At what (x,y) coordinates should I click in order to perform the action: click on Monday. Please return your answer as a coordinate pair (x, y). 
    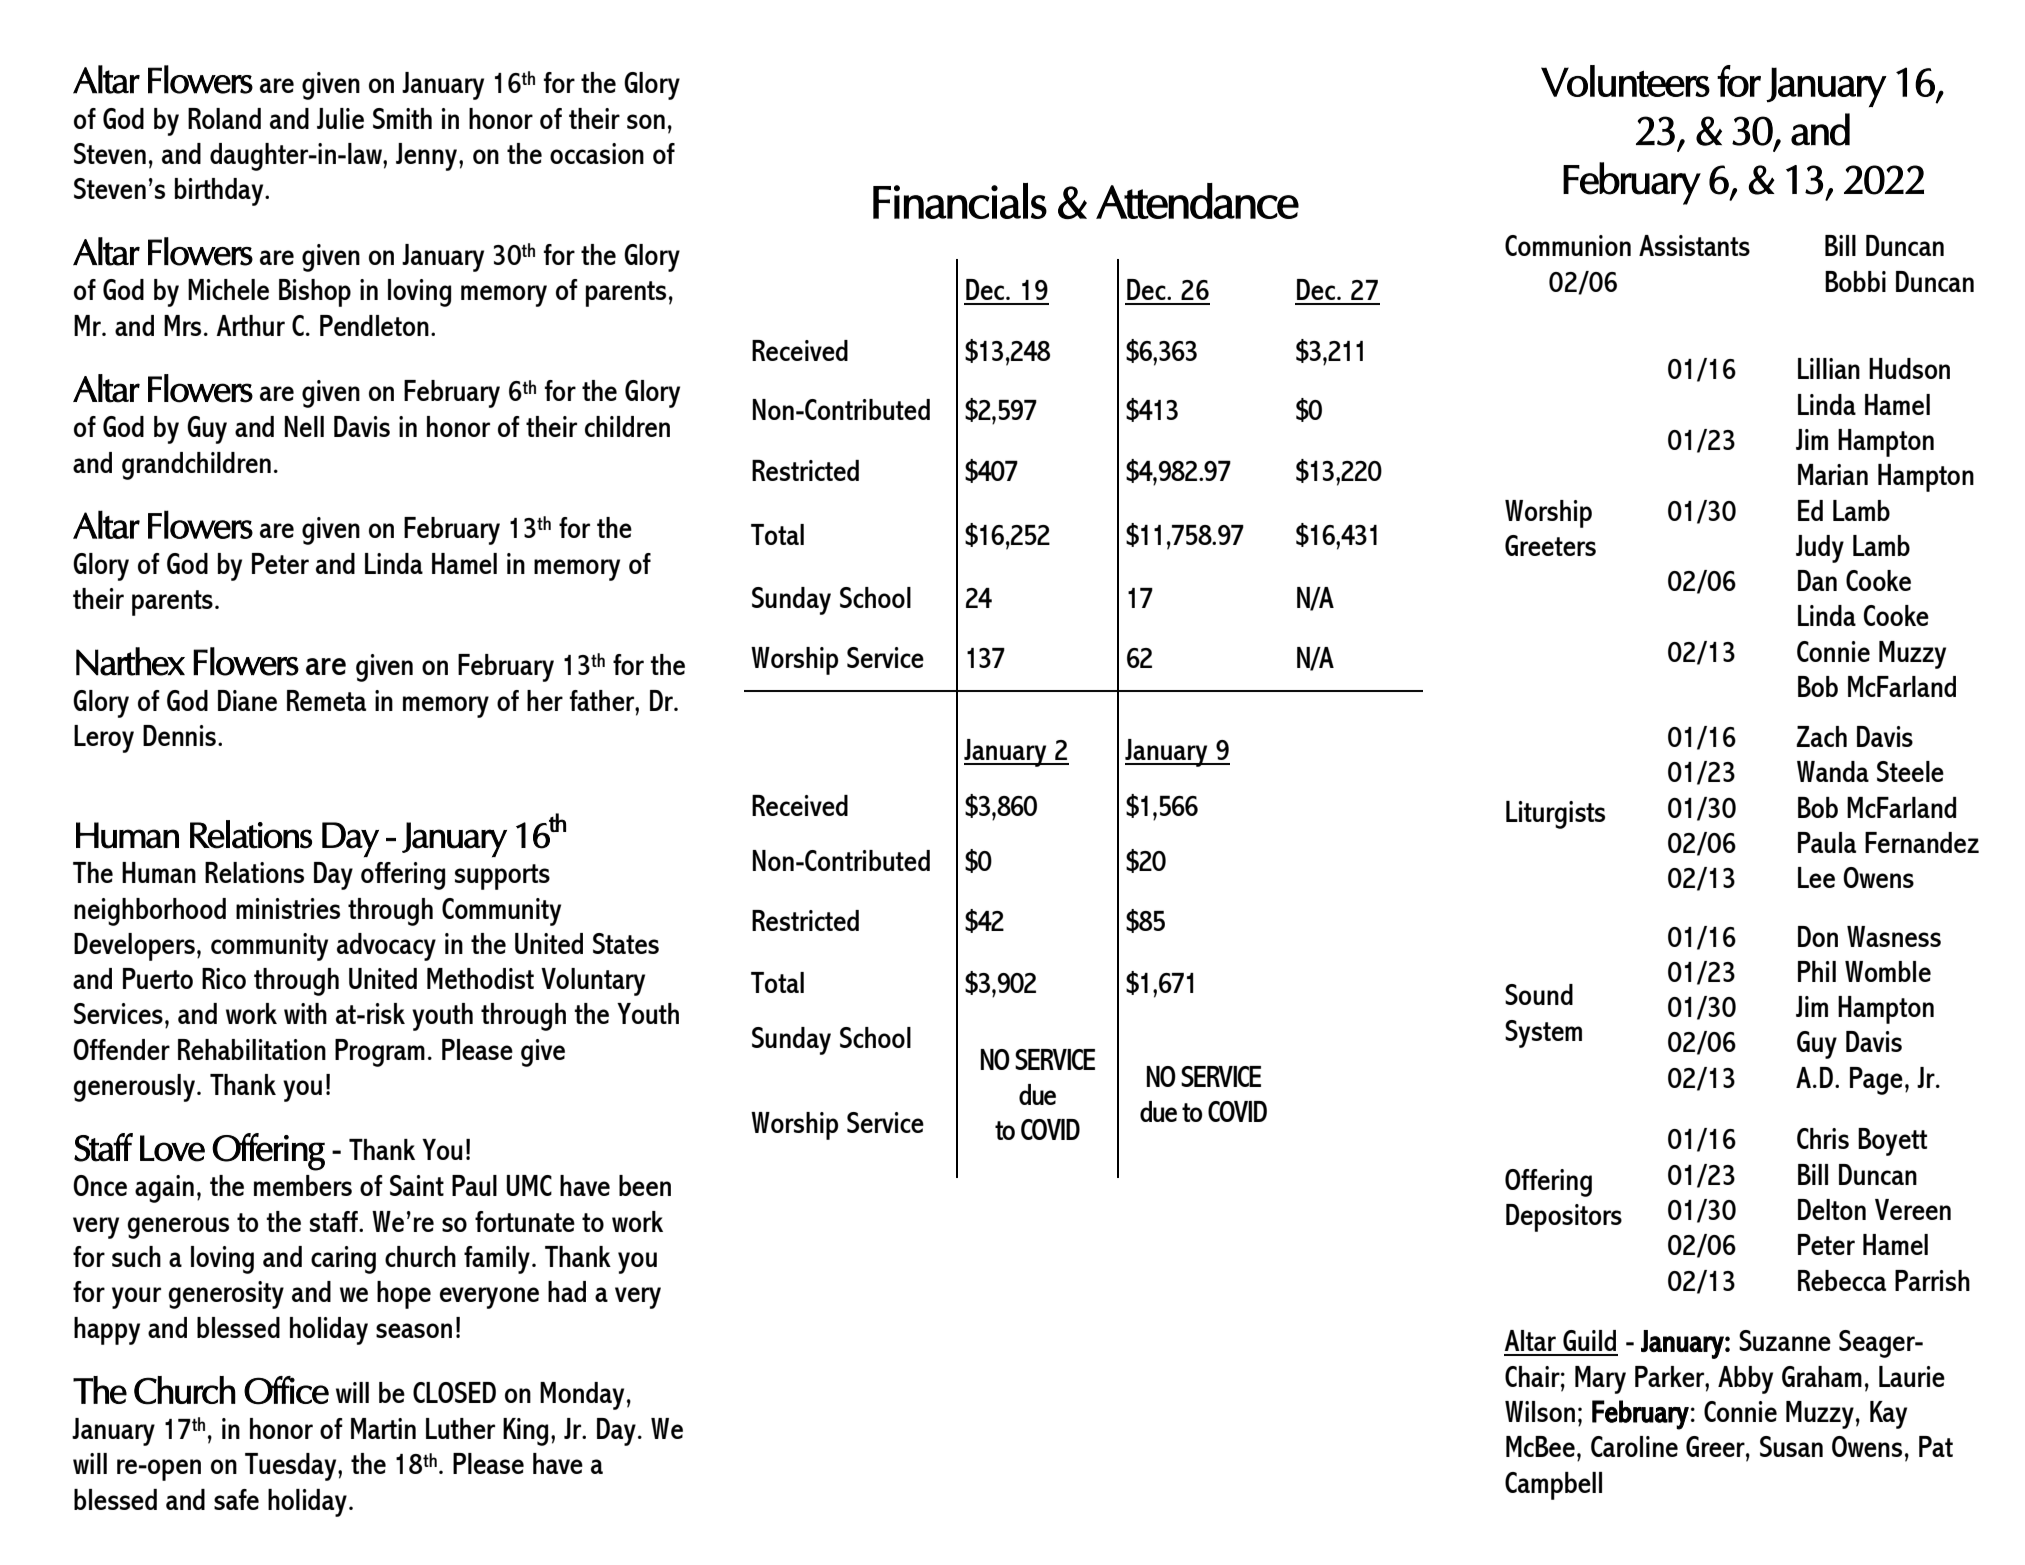
    Looking at the image, I should click on (582, 1396).
